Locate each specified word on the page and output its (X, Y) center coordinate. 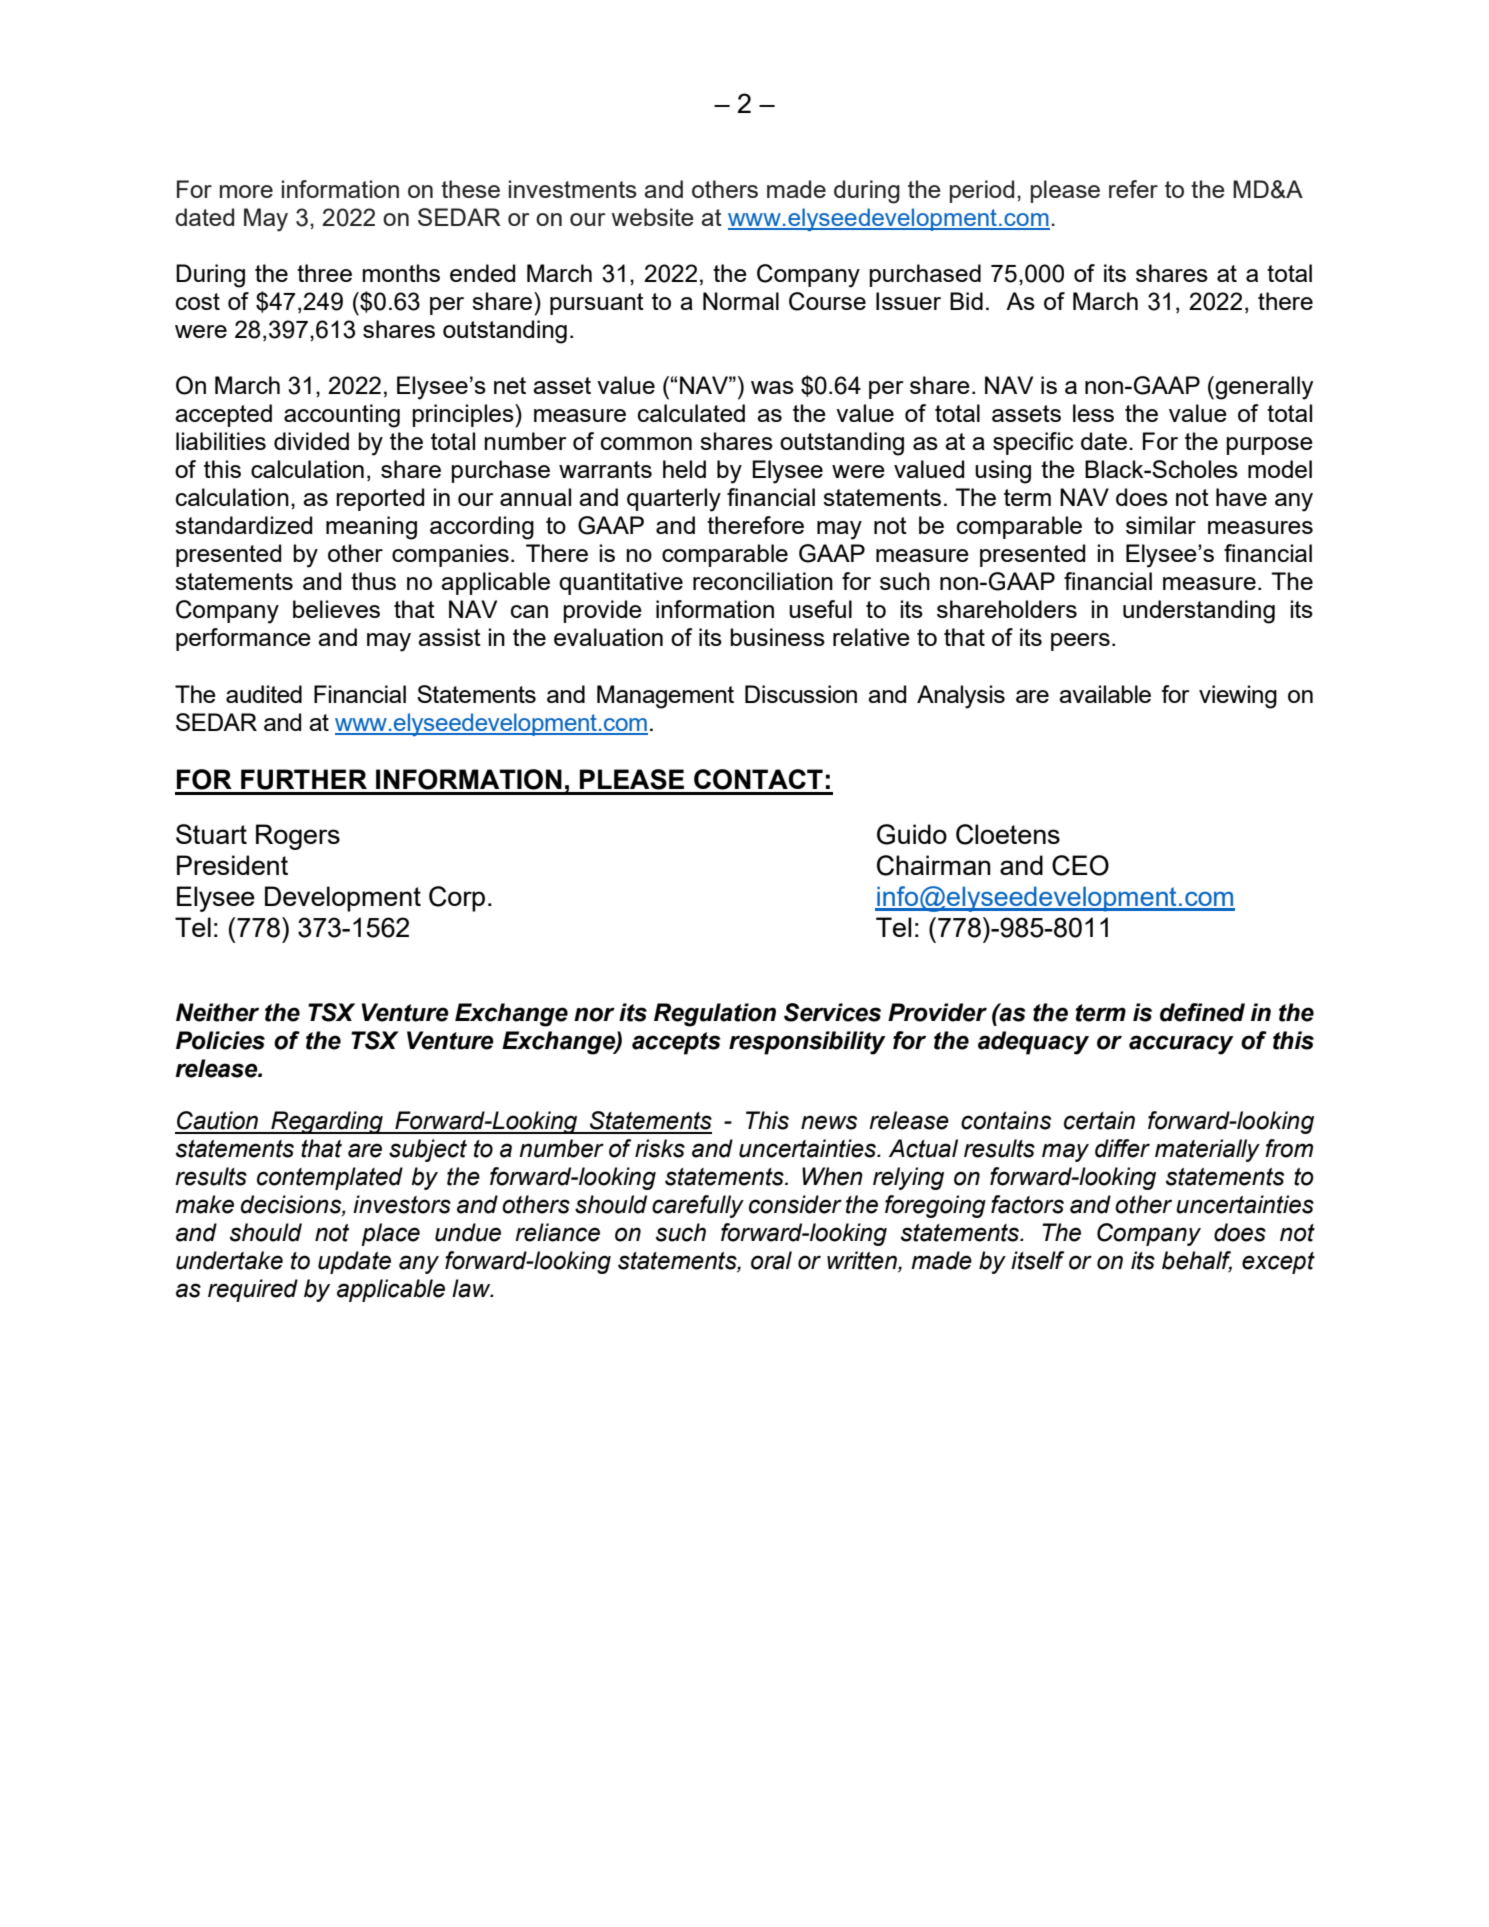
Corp (457, 899)
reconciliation (763, 581)
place (390, 1234)
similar (1161, 525)
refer (1133, 189)
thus (373, 581)
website (653, 217)
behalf (1197, 1261)
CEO (1080, 865)
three (324, 273)
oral (771, 1260)
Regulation (715, 1015)
